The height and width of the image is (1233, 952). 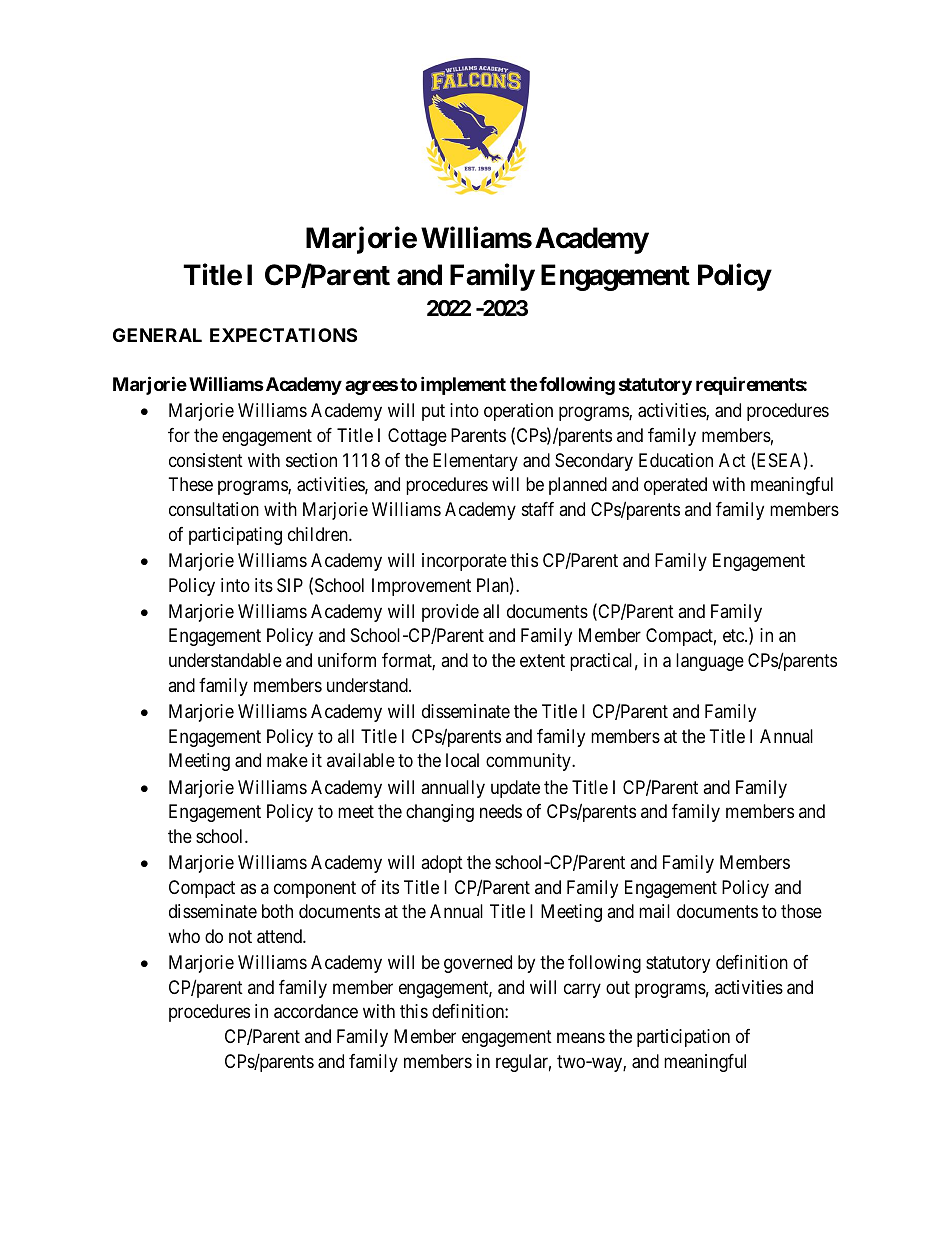 I want to click on implement, so click(x=463, y=385).
